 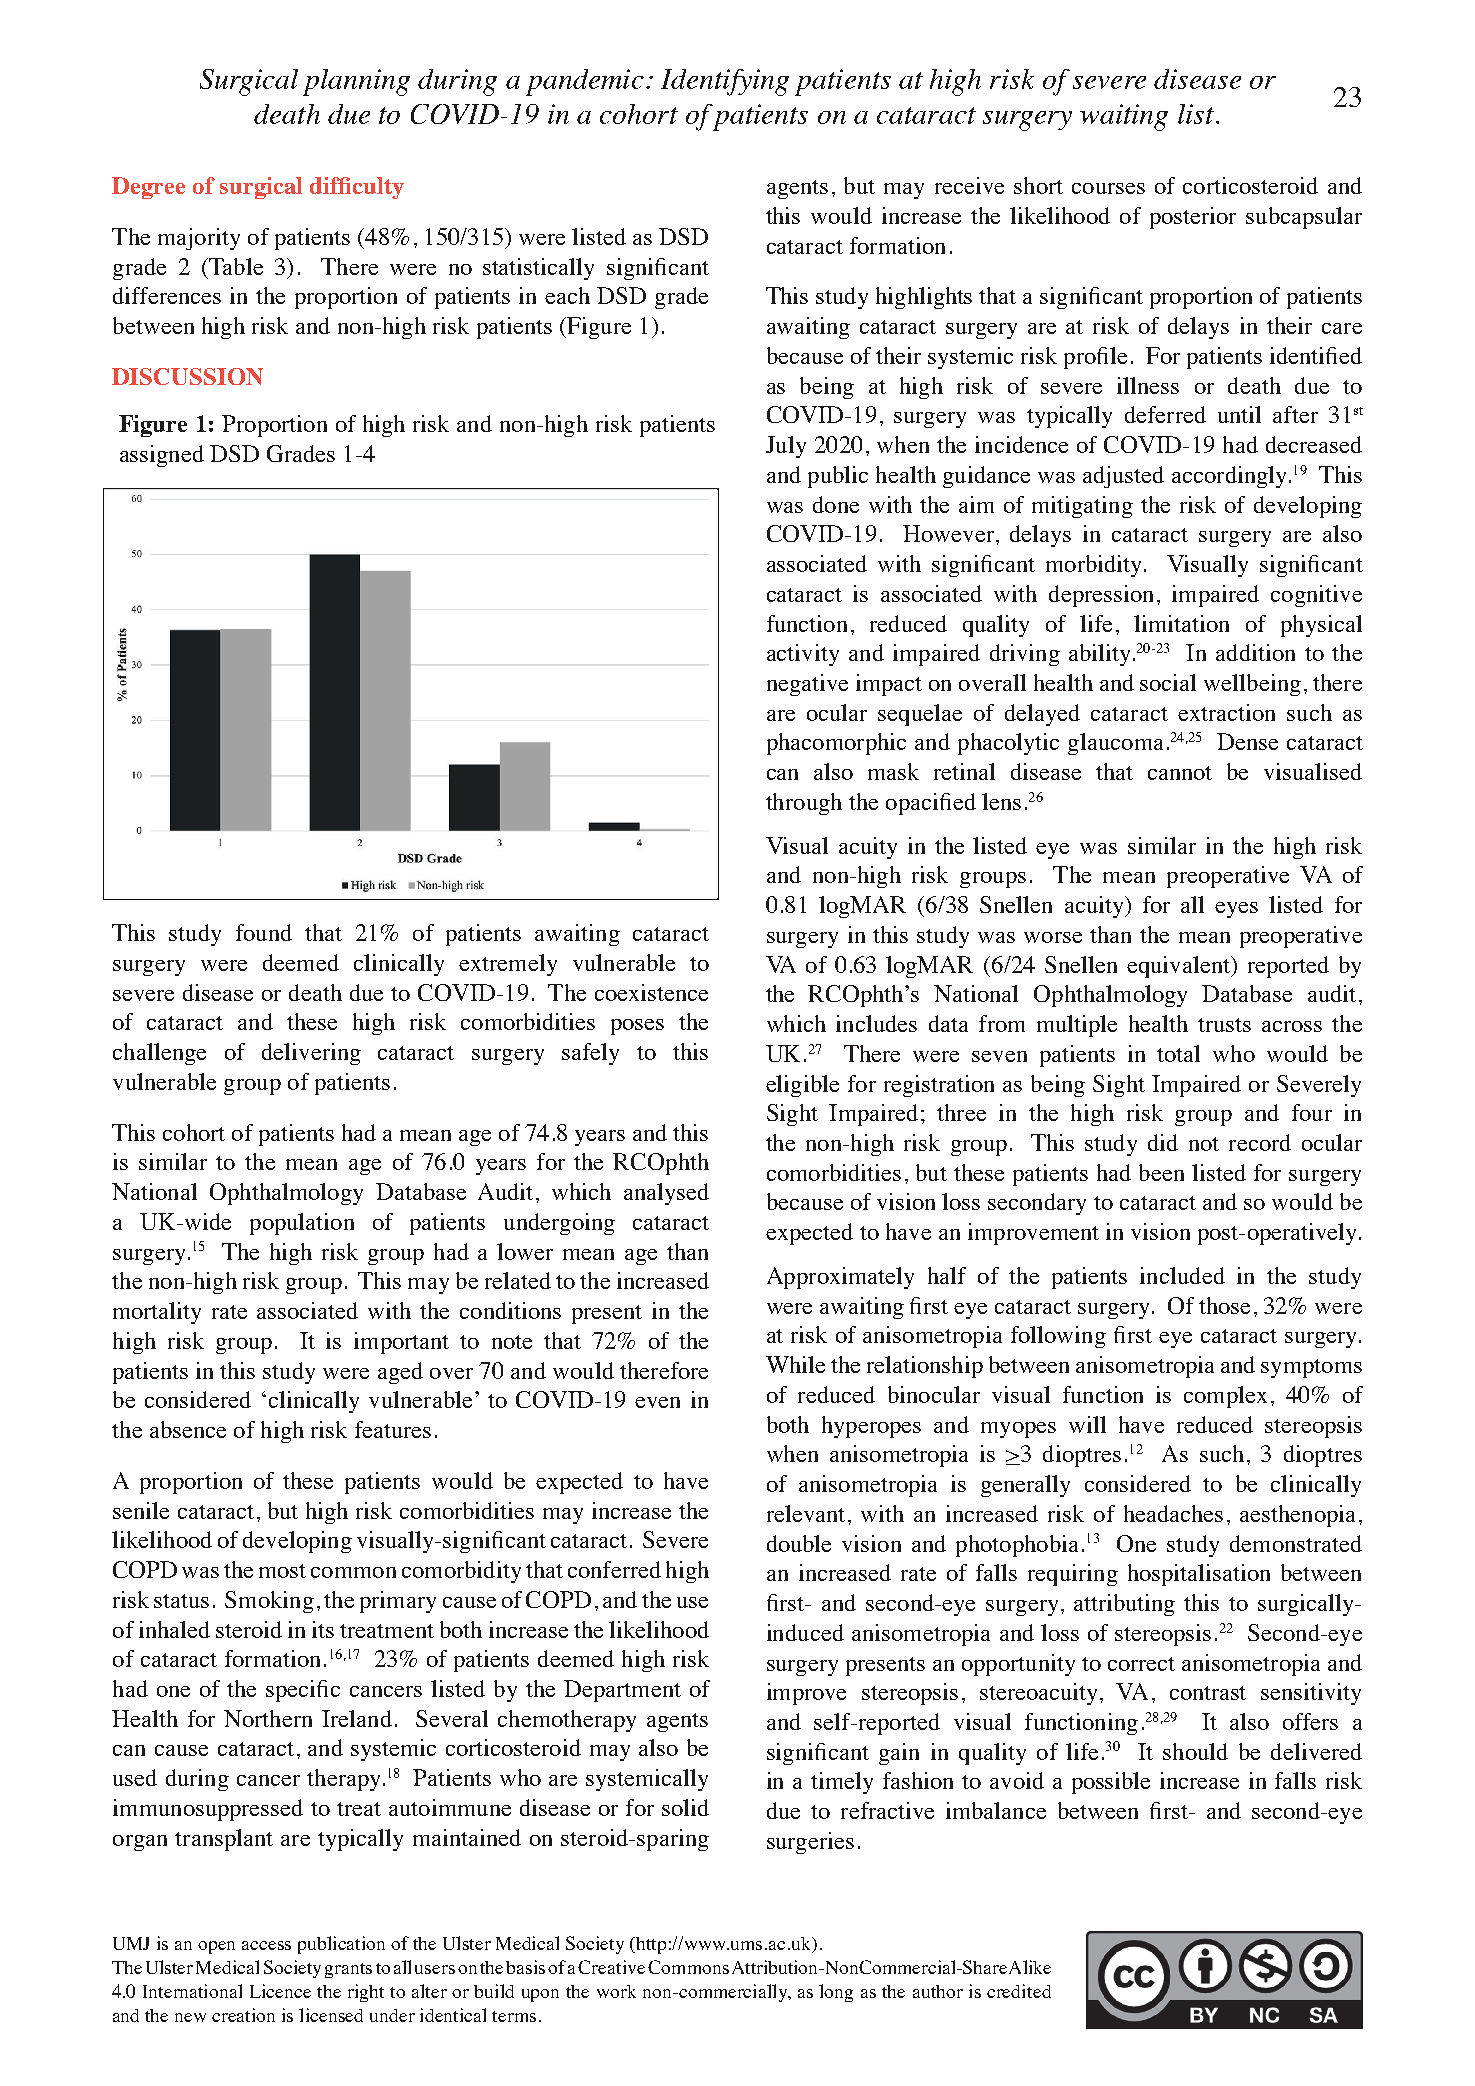 I want to click on included, so click(x=1182, y=1275).
